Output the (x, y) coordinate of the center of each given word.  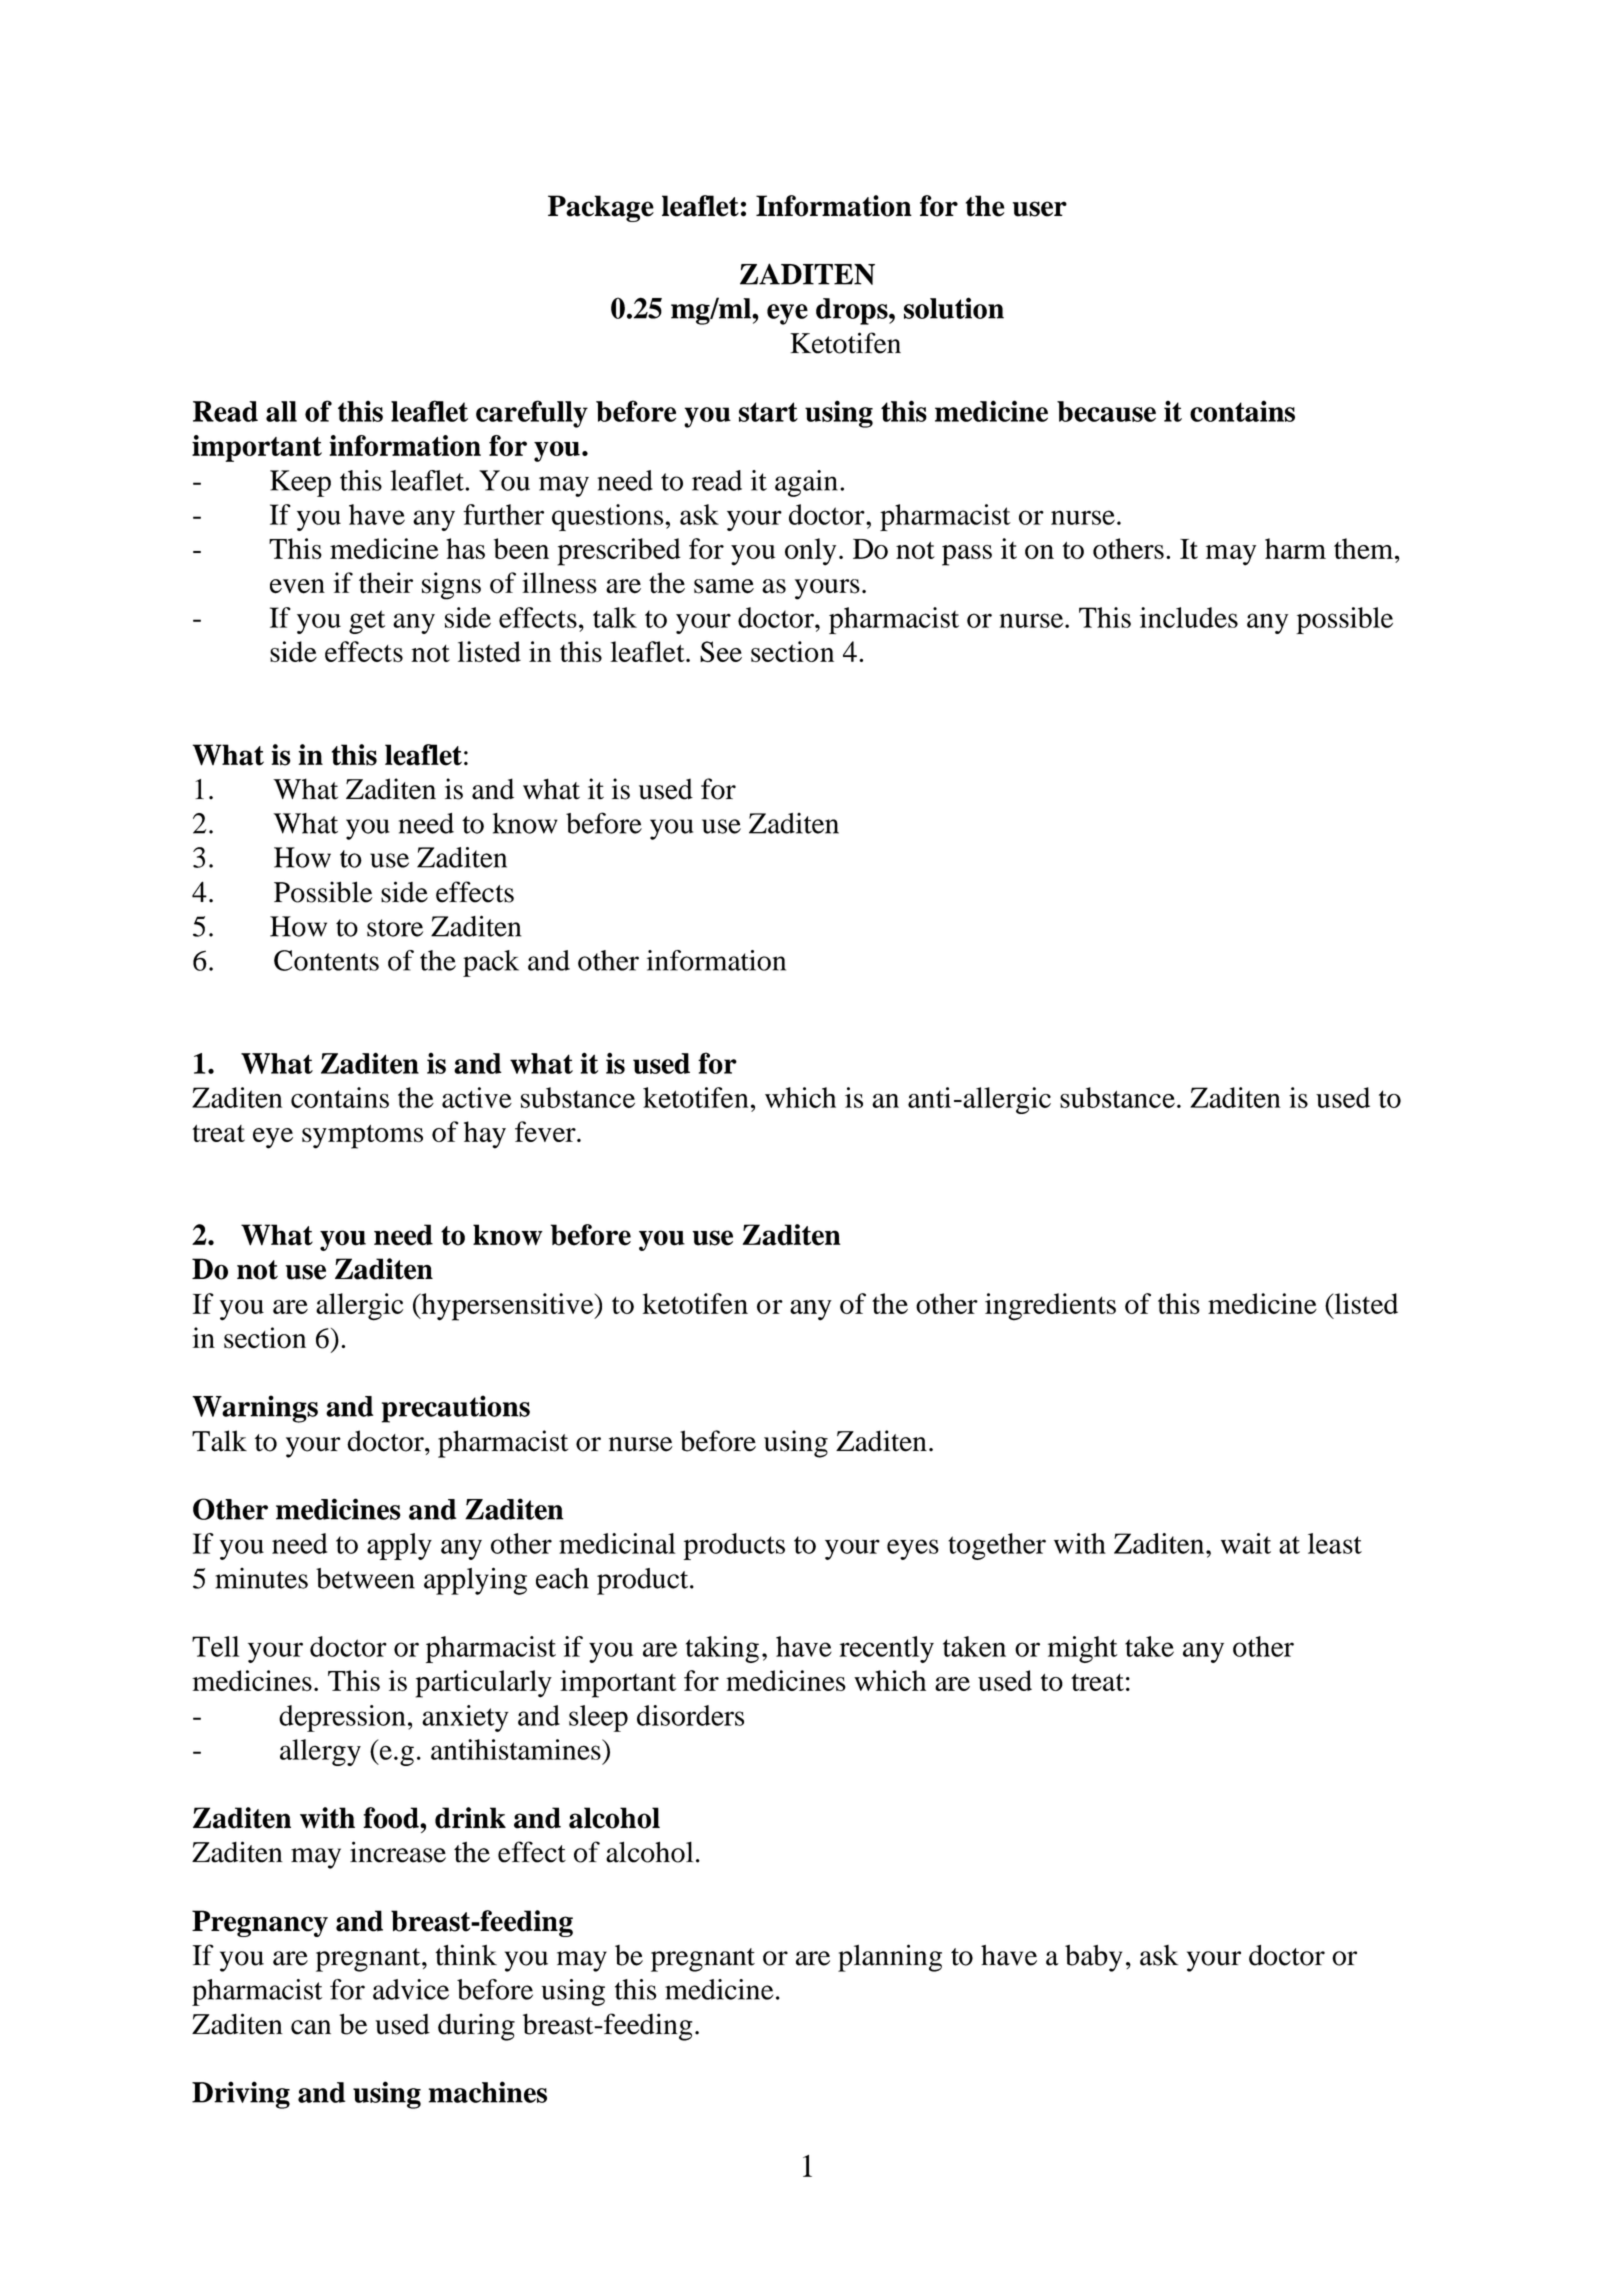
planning (890, 1958)
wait (1246, 1543)
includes (1189, 617)
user (1039, 209)
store (395, 928)
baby (1093, 1958)
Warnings (255, 1409)
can (311, 2027)
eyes (913, 1549)
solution (954, 308)
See (721, 651)
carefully (532, 414)
